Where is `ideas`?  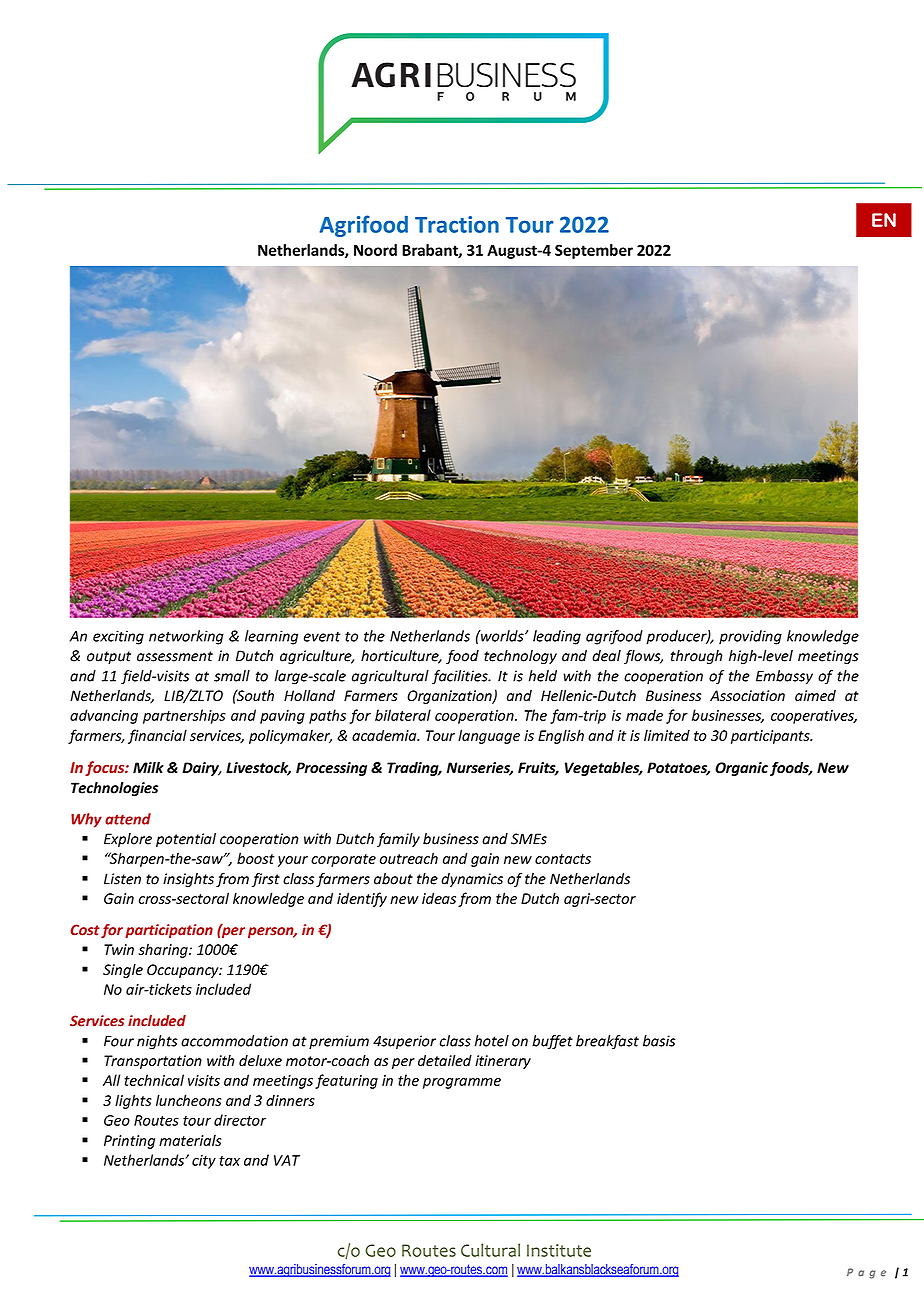
ideas is located at coordinates (439, 898).
